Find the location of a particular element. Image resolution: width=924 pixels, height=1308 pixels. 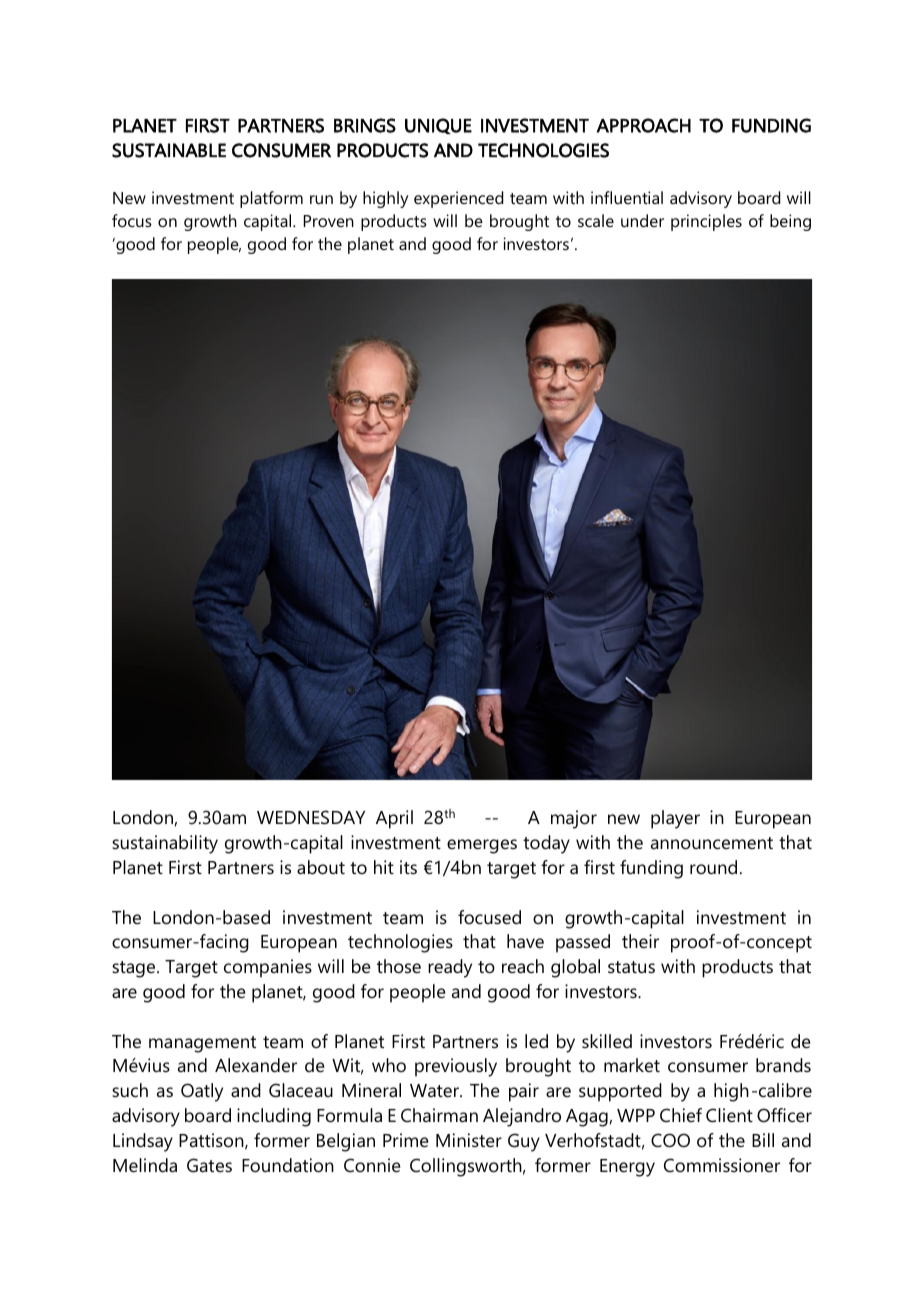

player is located at coordinates (675, 819).
